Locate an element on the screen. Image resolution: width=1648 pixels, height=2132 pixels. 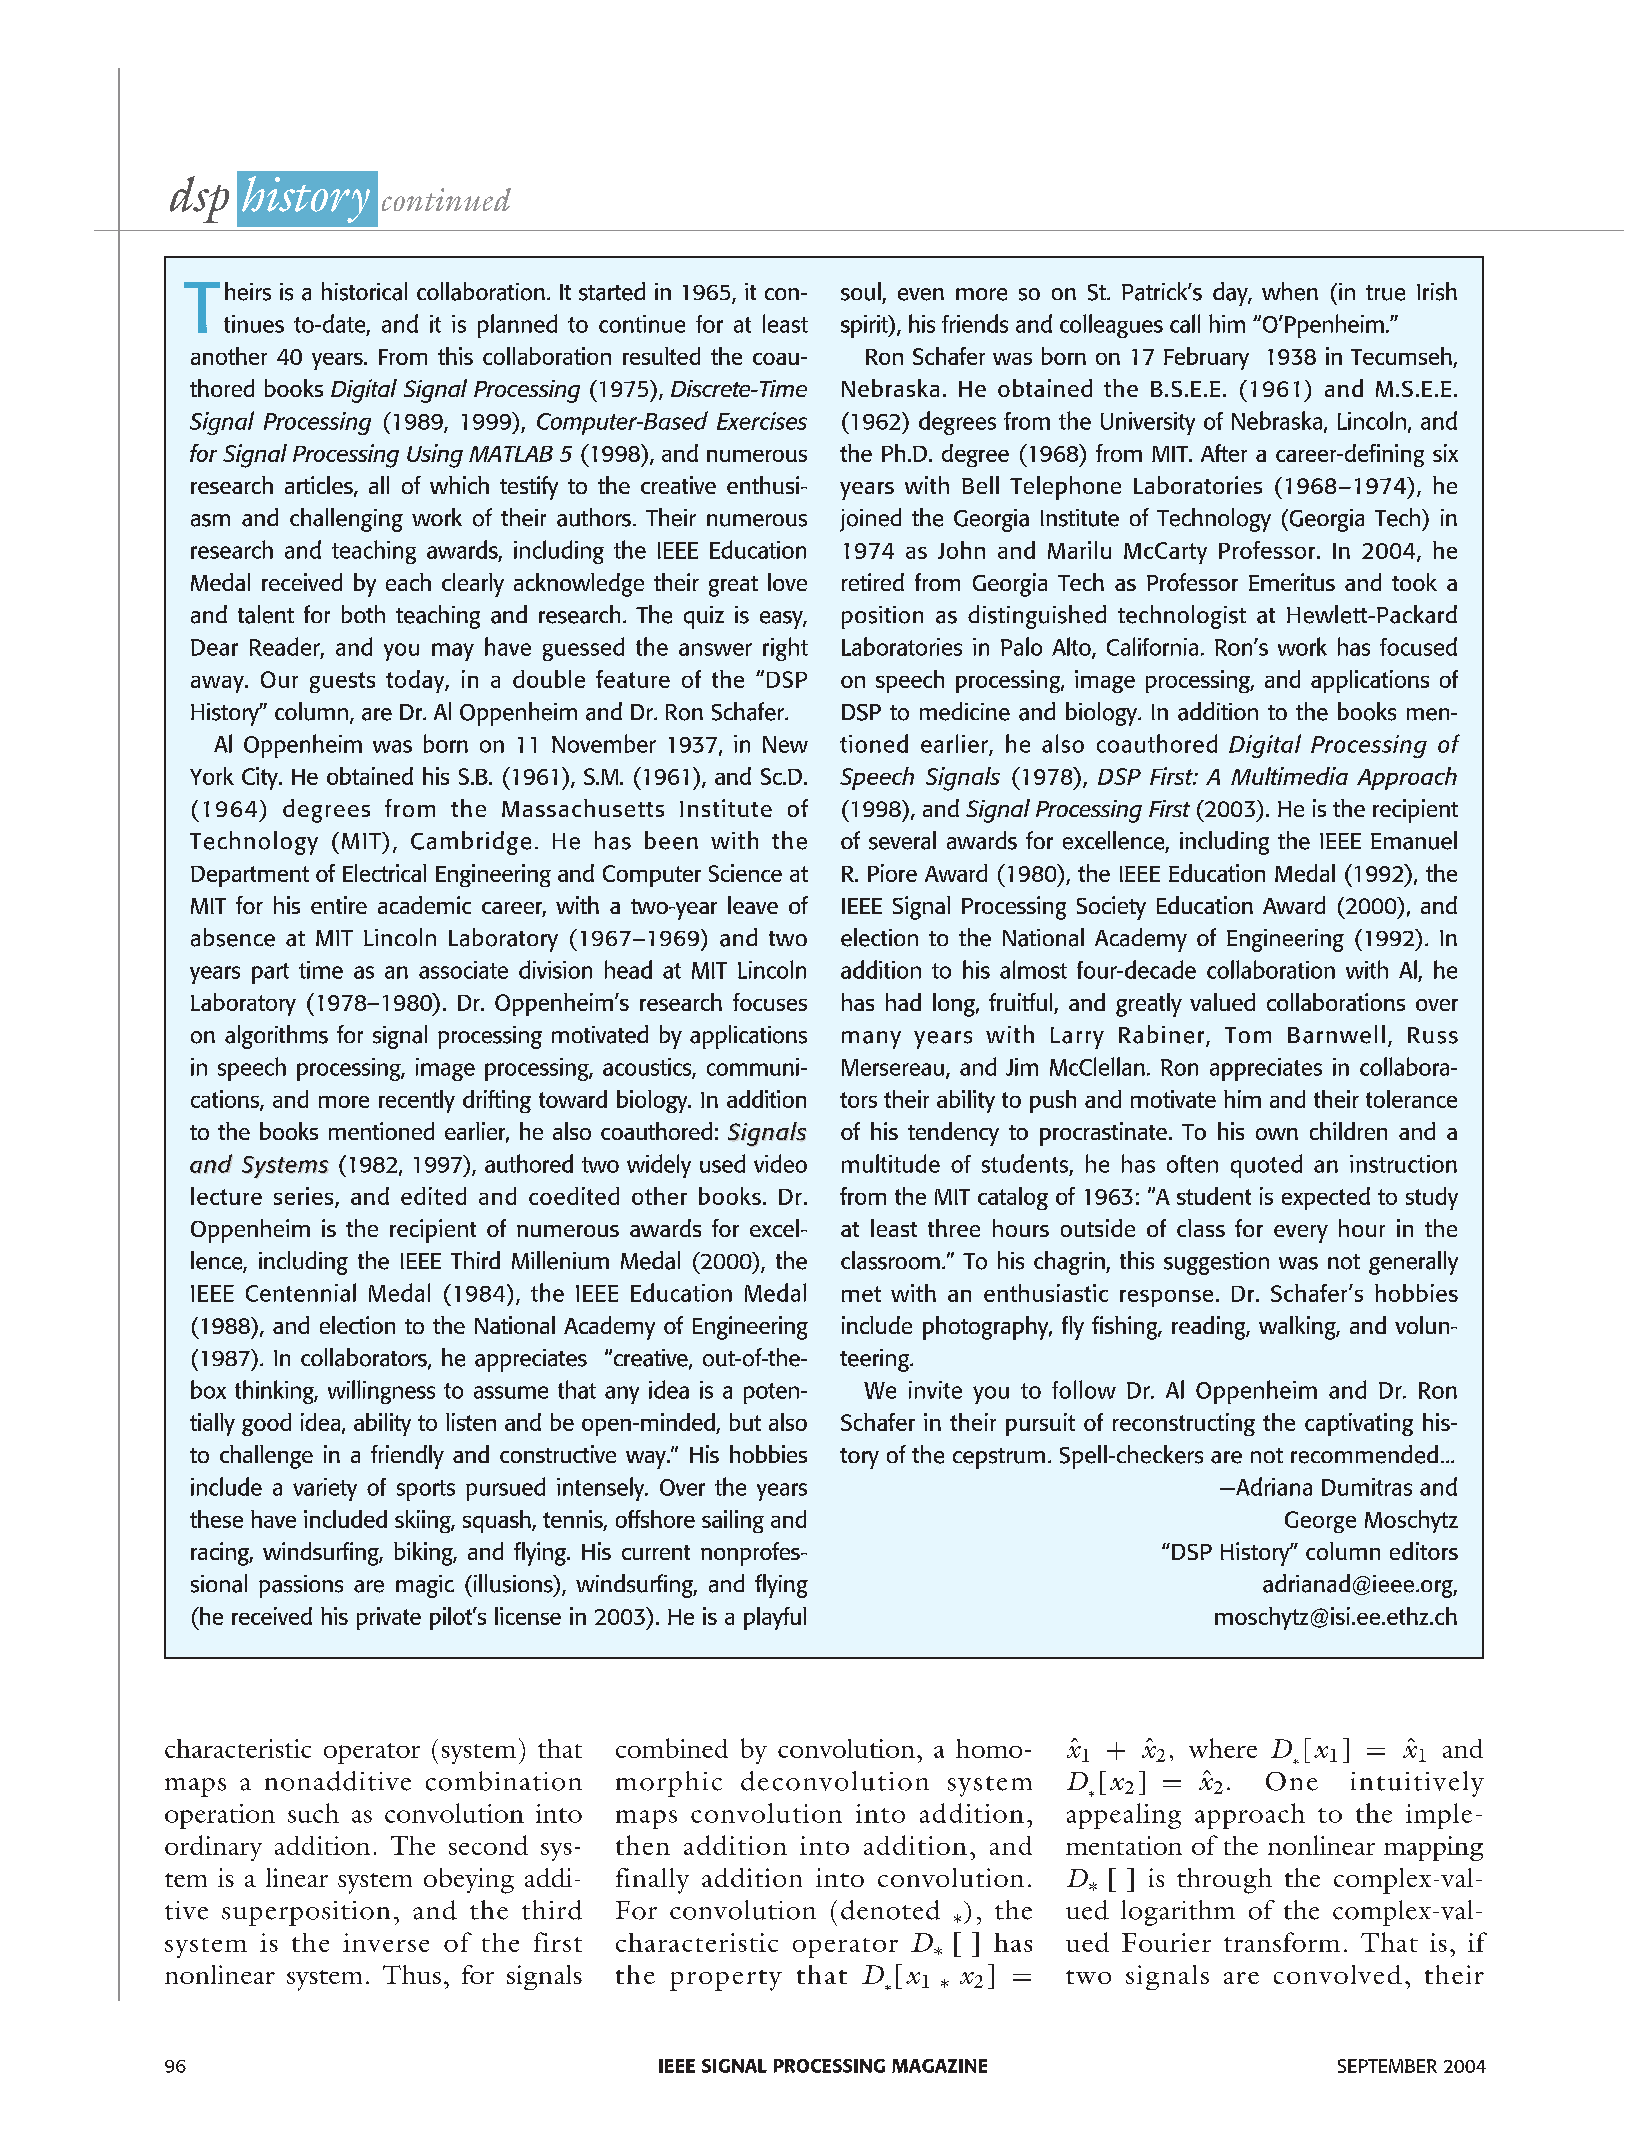
property is located at coordinates (726, 1980).
